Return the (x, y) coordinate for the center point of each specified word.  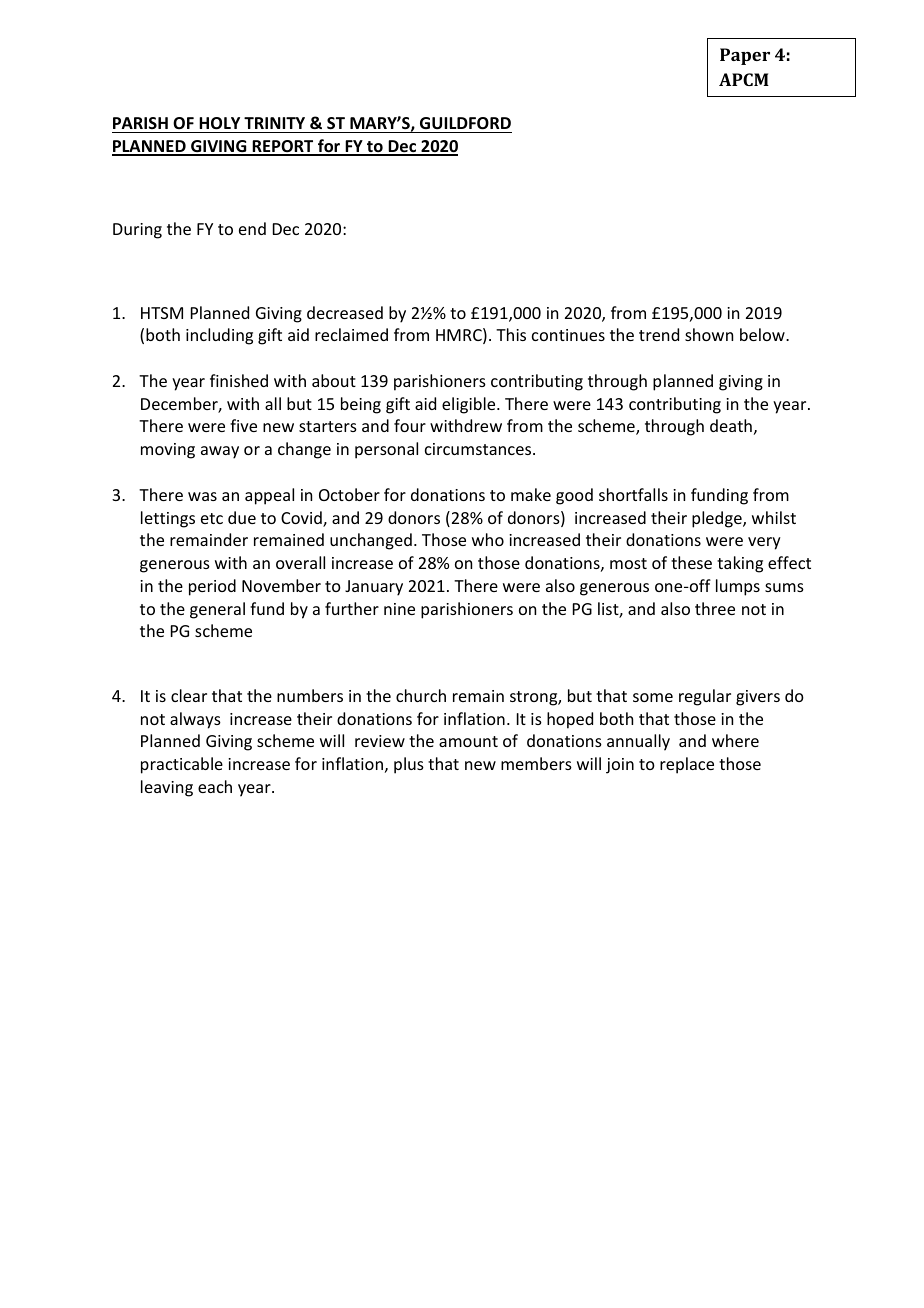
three (715, 608)
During (137, 231)
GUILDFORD (465, 123)
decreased (345, 312)
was (202, 496)
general (217, 610)
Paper (745, 56)
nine (399, 609)
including (219, 336)
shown (709, 334)
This (511, 334)
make (531, 494)
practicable (182, 765)
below (763, 334)
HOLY (219, 123)
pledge (718, 519)
